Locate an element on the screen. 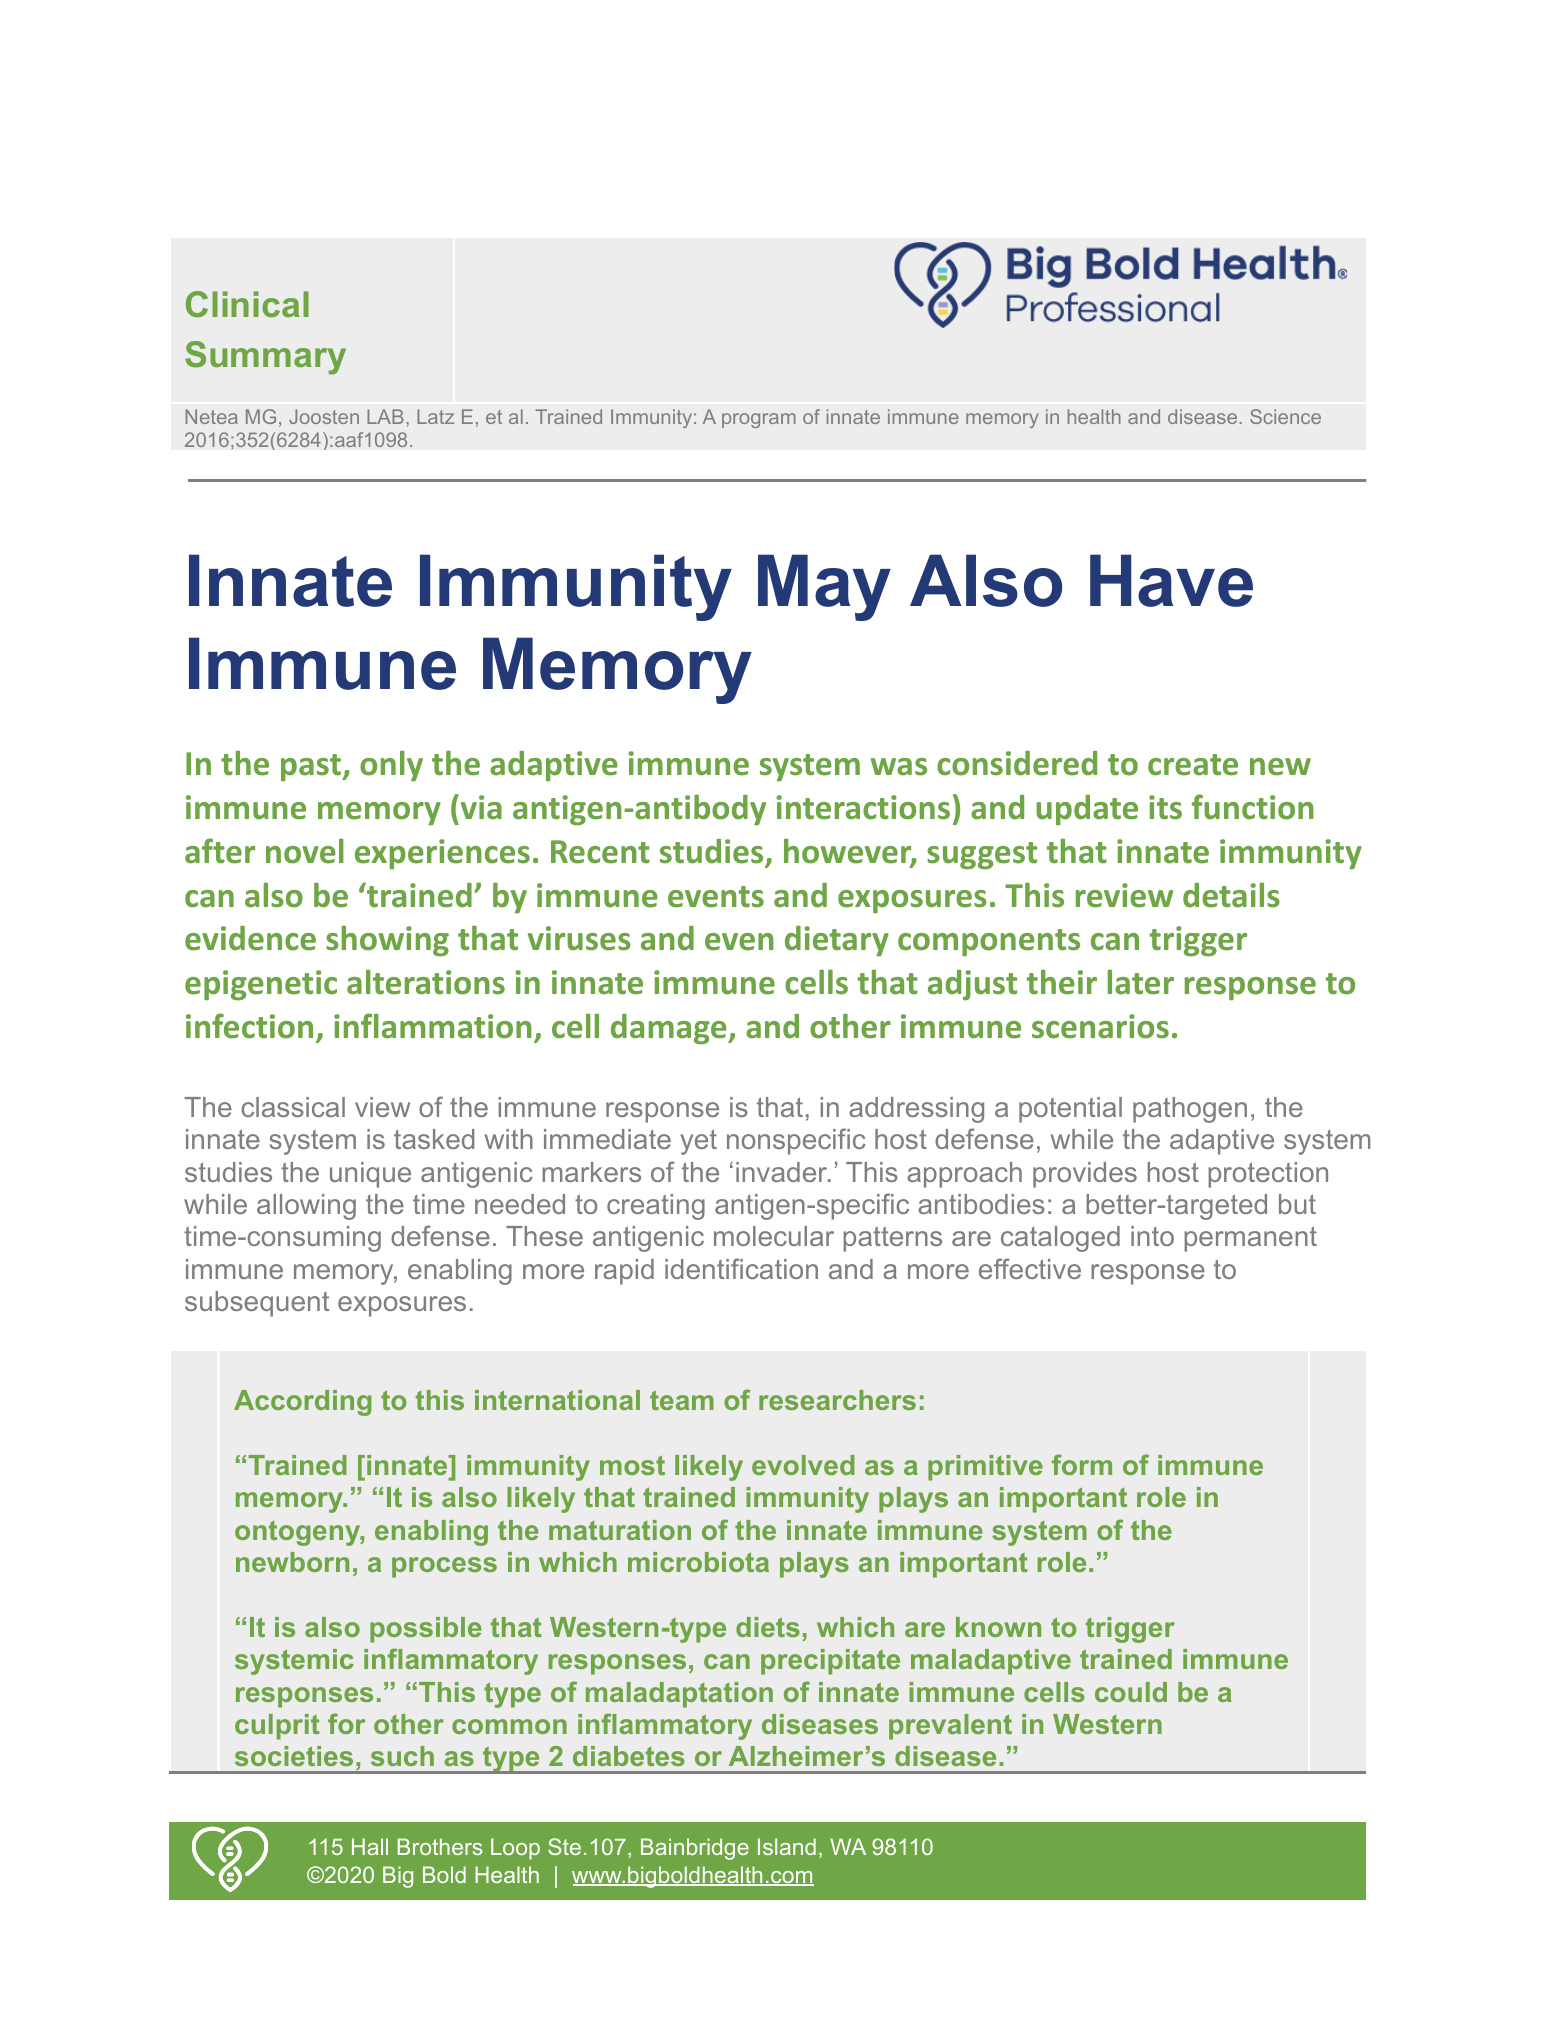 The height and width of the screenshot is (2027, 1566). yet is located at coordinates (698, 1142).
